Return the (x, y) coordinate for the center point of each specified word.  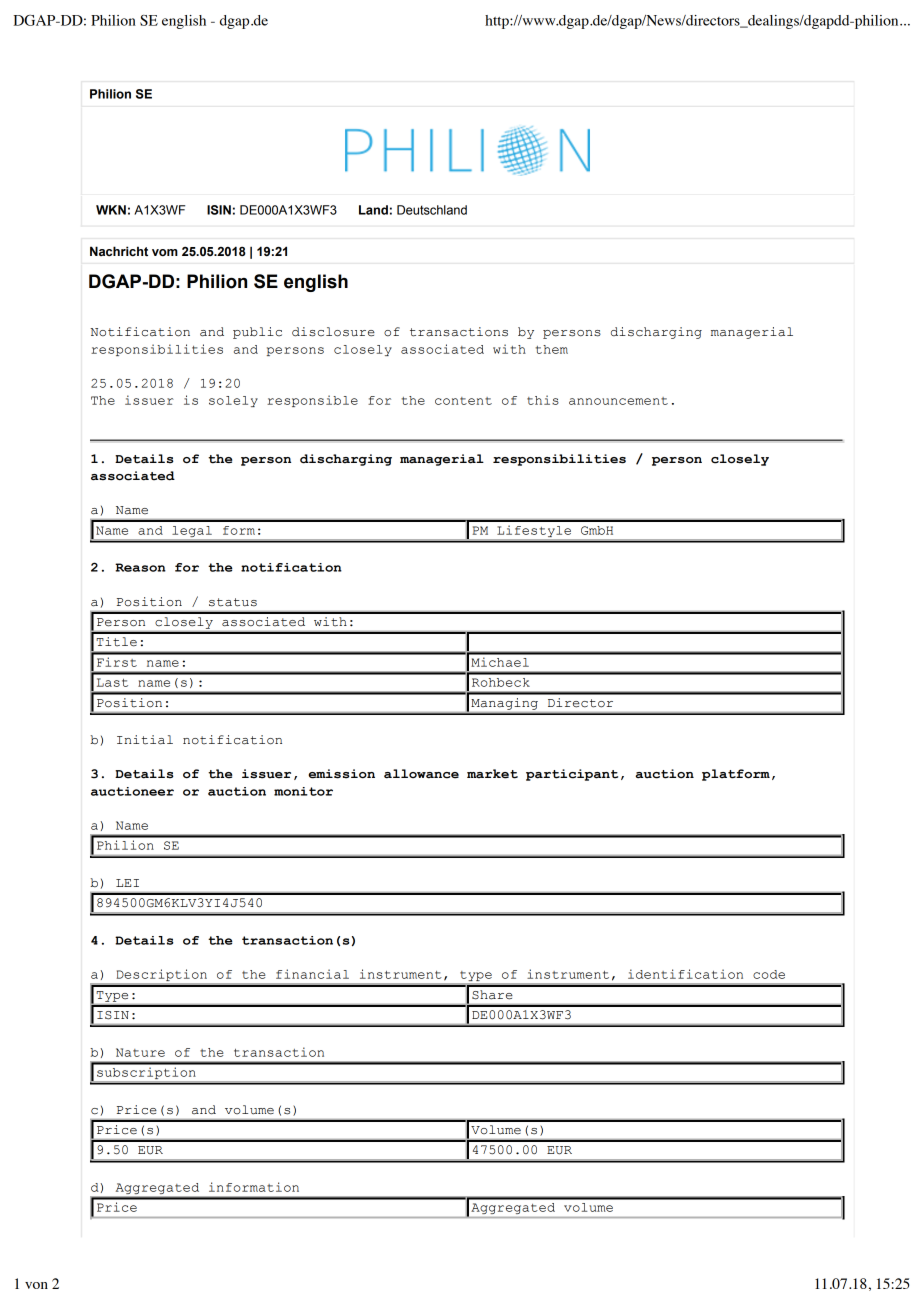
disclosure (333, 332)
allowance (421, 774)
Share (492, 994)
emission (341, 774)
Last (112, 682)
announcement (618, 401)
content (463, 401)
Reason (140, 567)
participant (572, 775)
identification (685, 974)
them (552, 349)
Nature (140, 1052)
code (769, 974)
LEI (127, 883)
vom (165, 252)
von (36, 1285)
